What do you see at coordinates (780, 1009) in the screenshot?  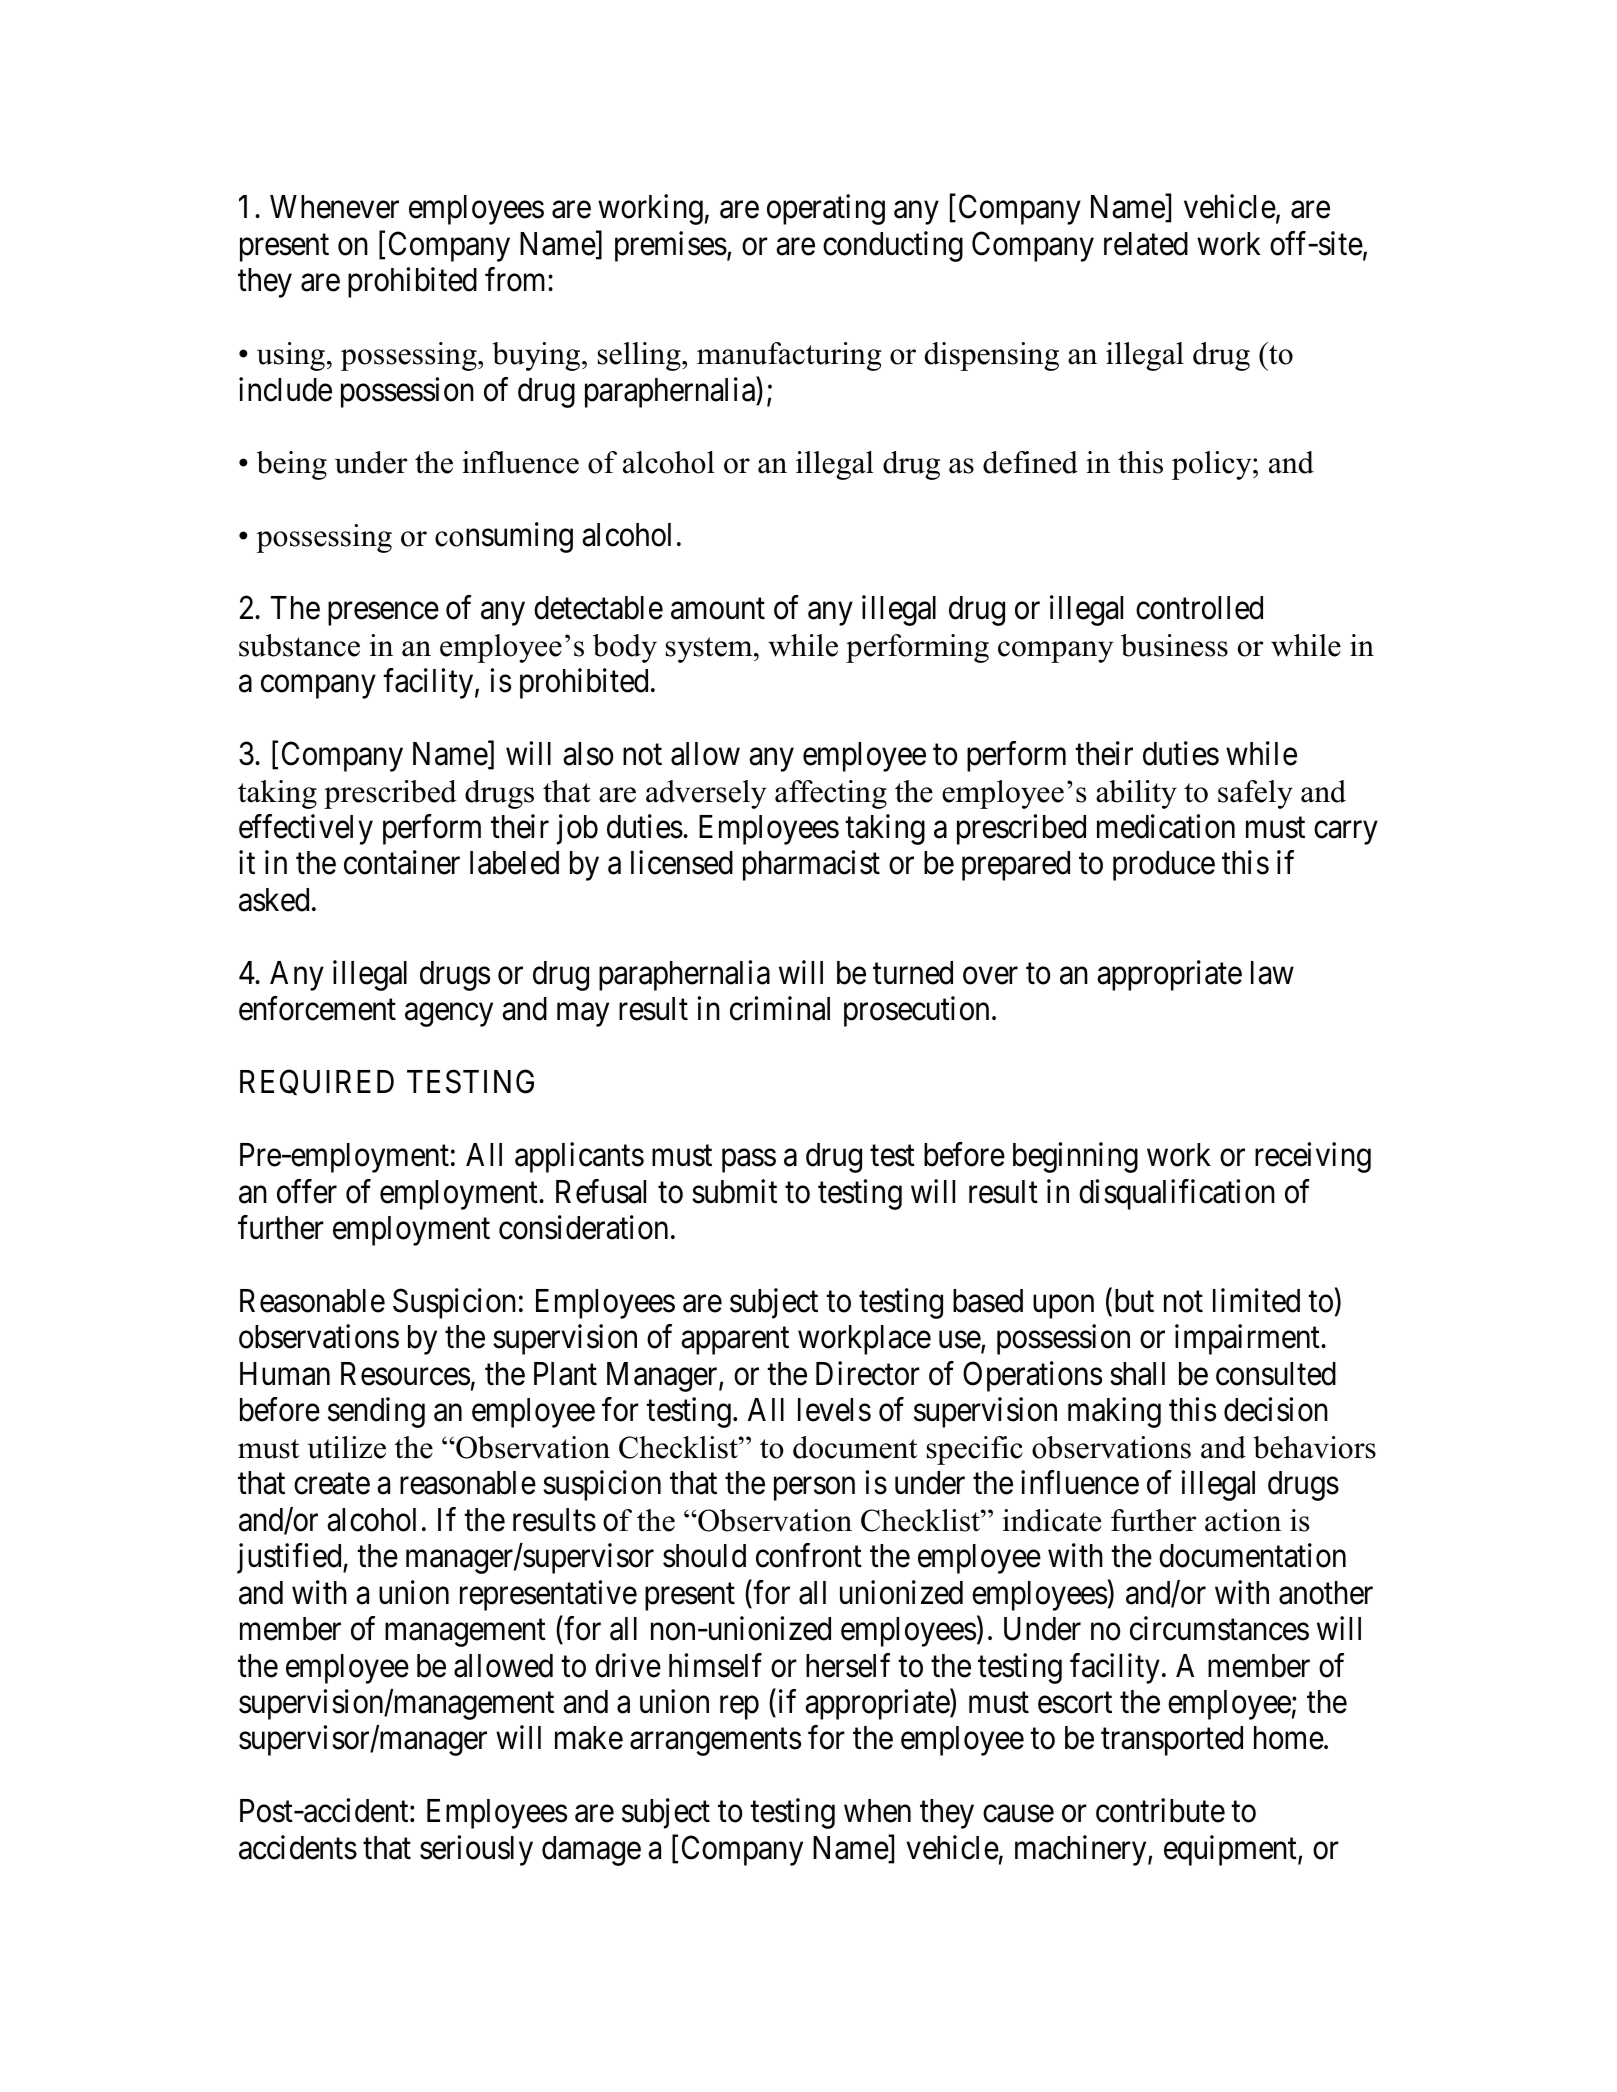 I see `criminal` at bounding box center [780, 1009].
